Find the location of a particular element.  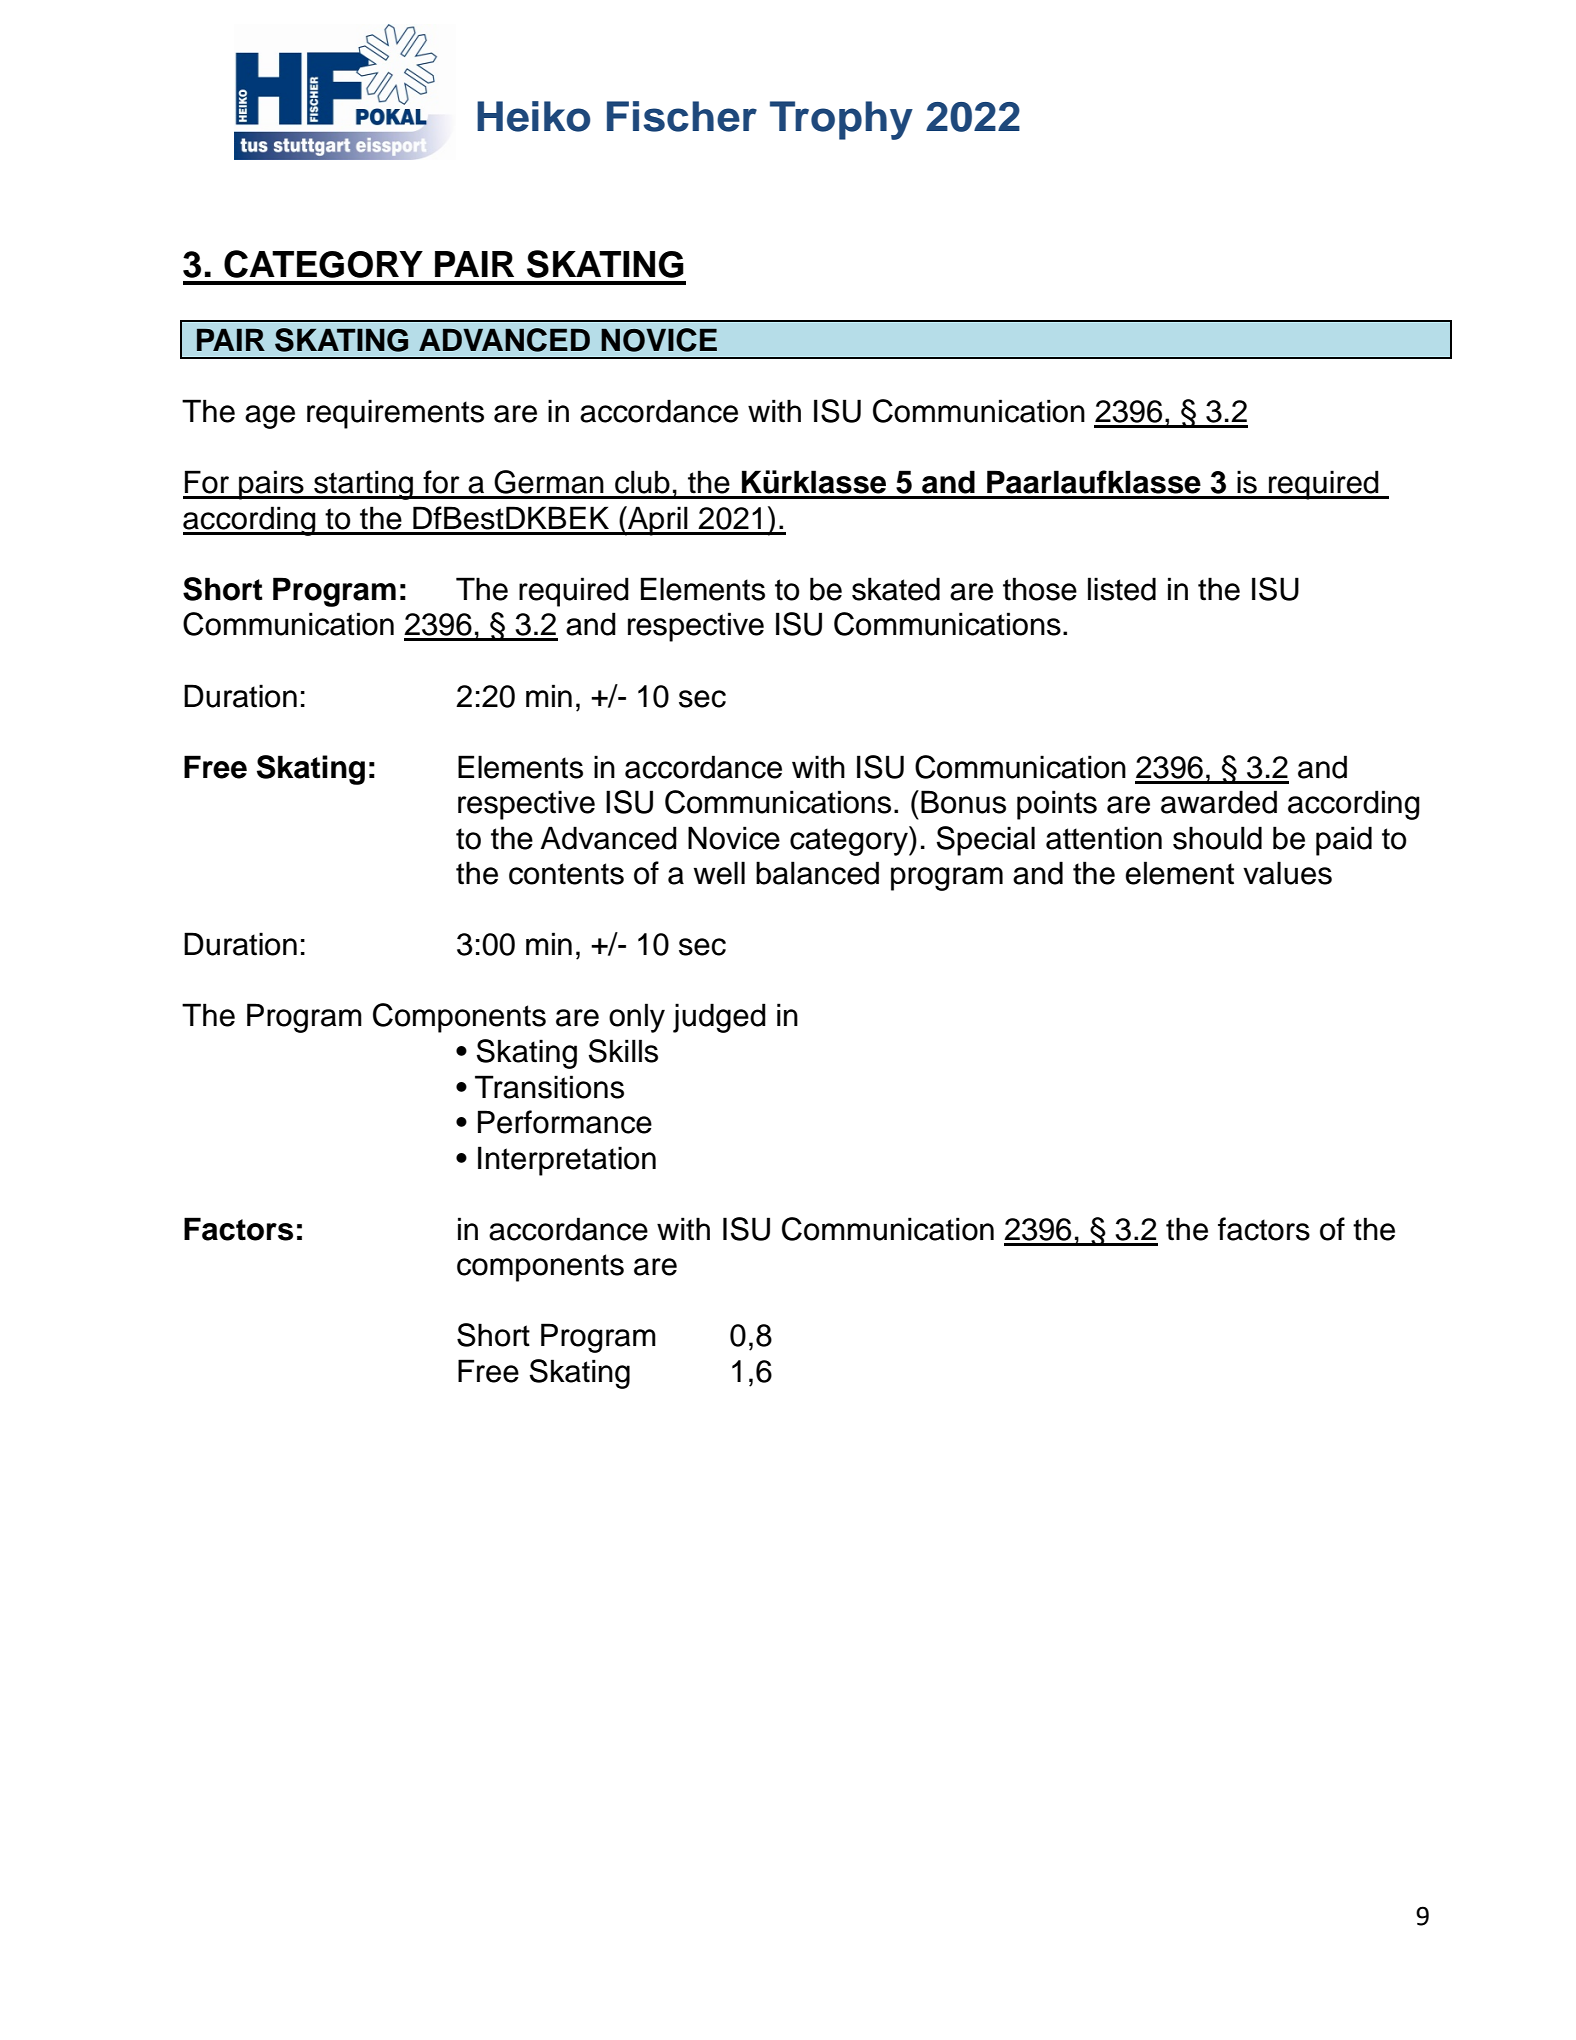

contents is located at coordinates (566, 874).
